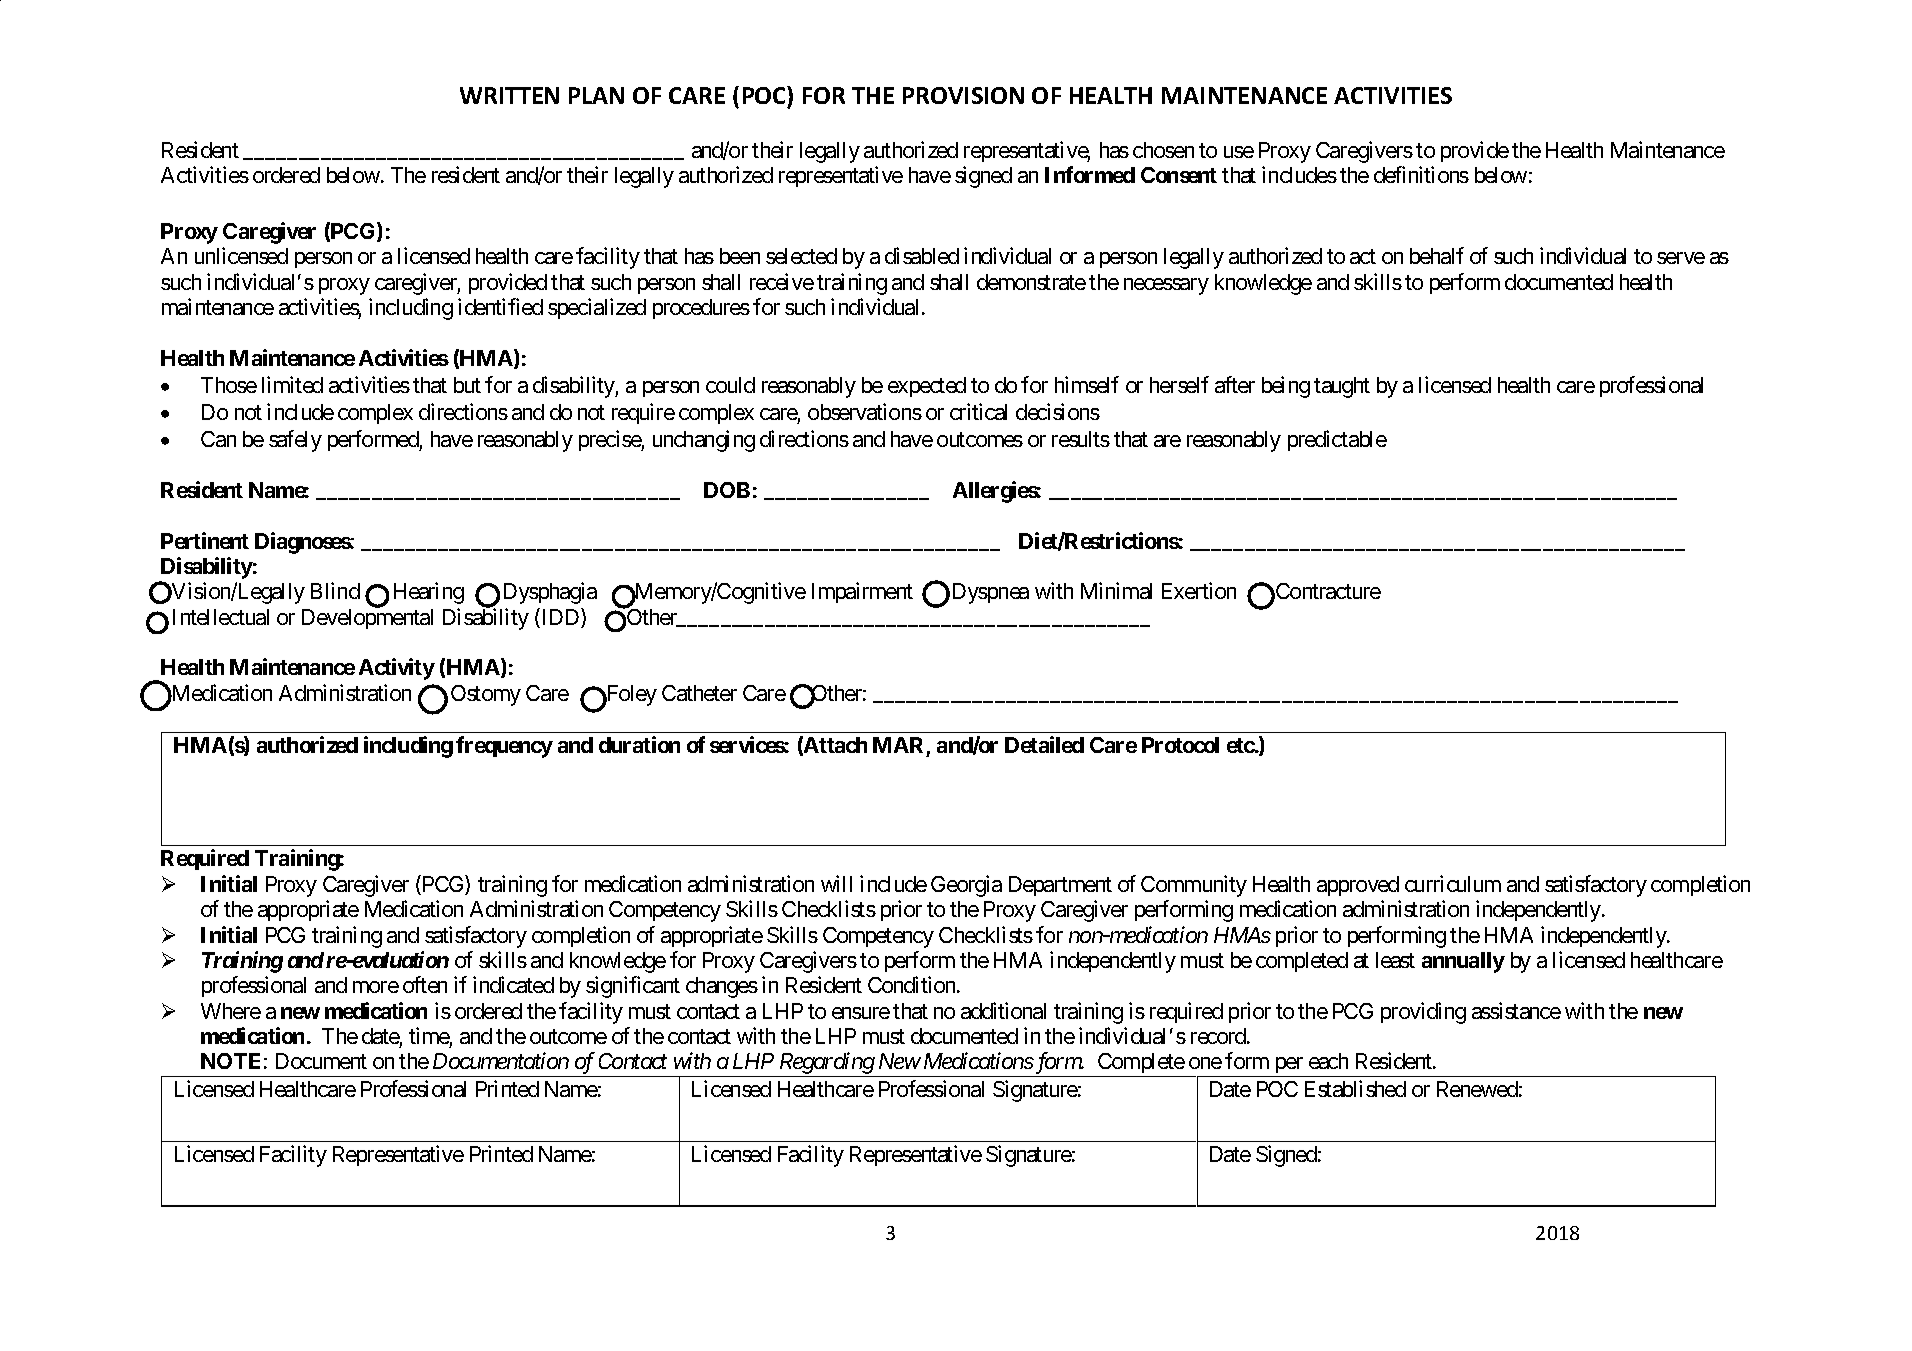 The width and height of the document is (1912, 1351). Describe the element at coordinates (1163, 150) in the document. I see `chosen` at that location.
